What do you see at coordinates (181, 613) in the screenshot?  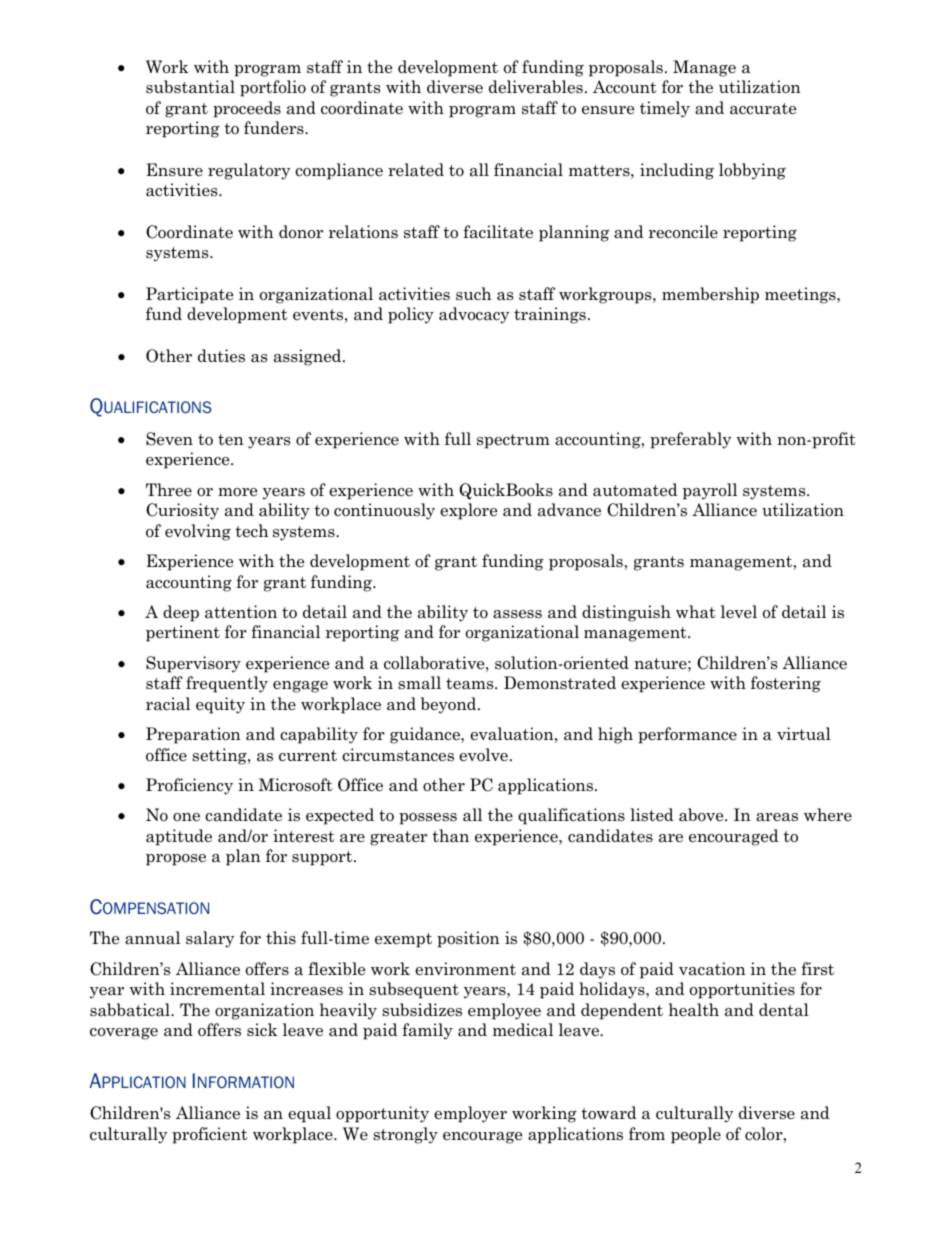 I see `deep` at bounding box center [181, 613].
